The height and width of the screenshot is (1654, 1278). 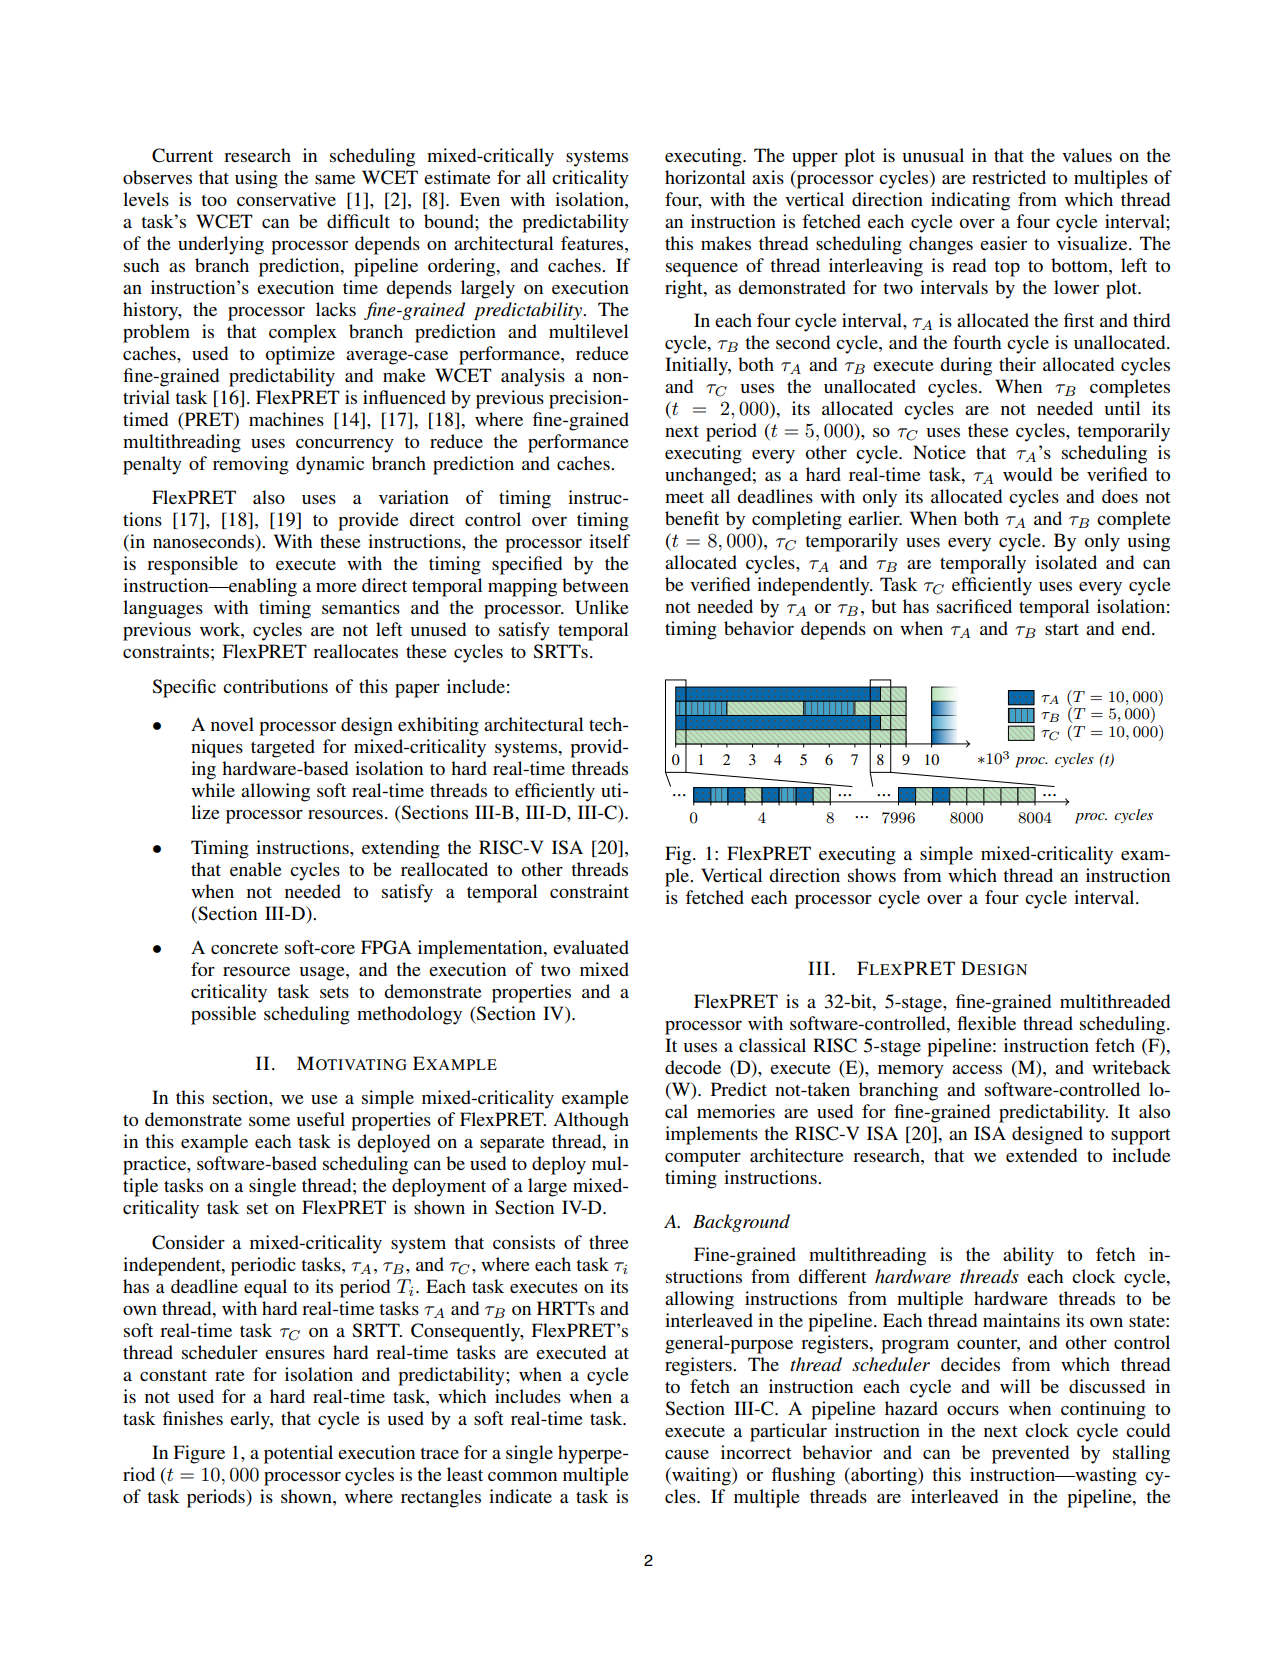 I want to click on potential, so click(x=298, y=1454).
